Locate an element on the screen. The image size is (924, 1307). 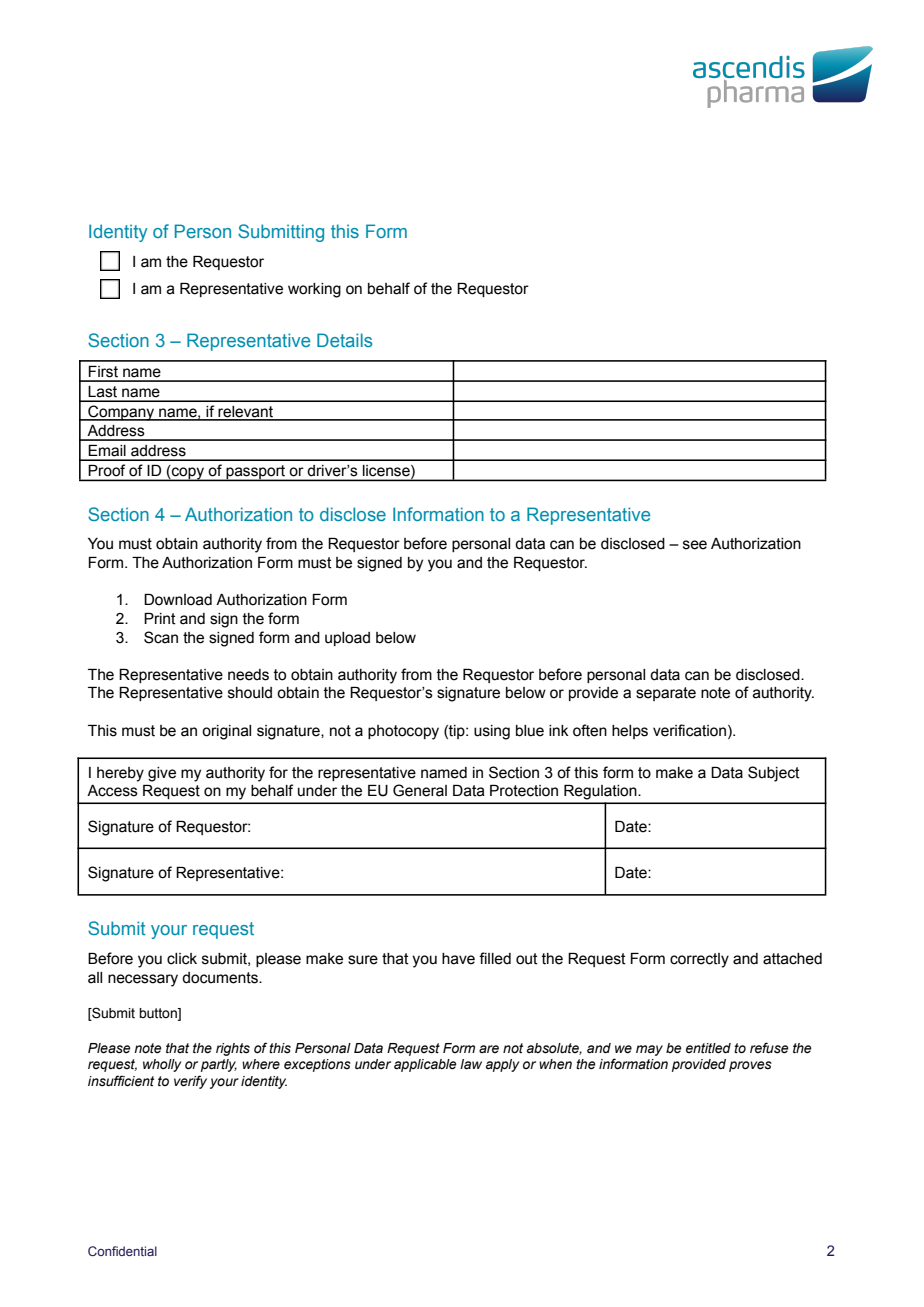
Confidential is located at coordinates (122, 1251).
